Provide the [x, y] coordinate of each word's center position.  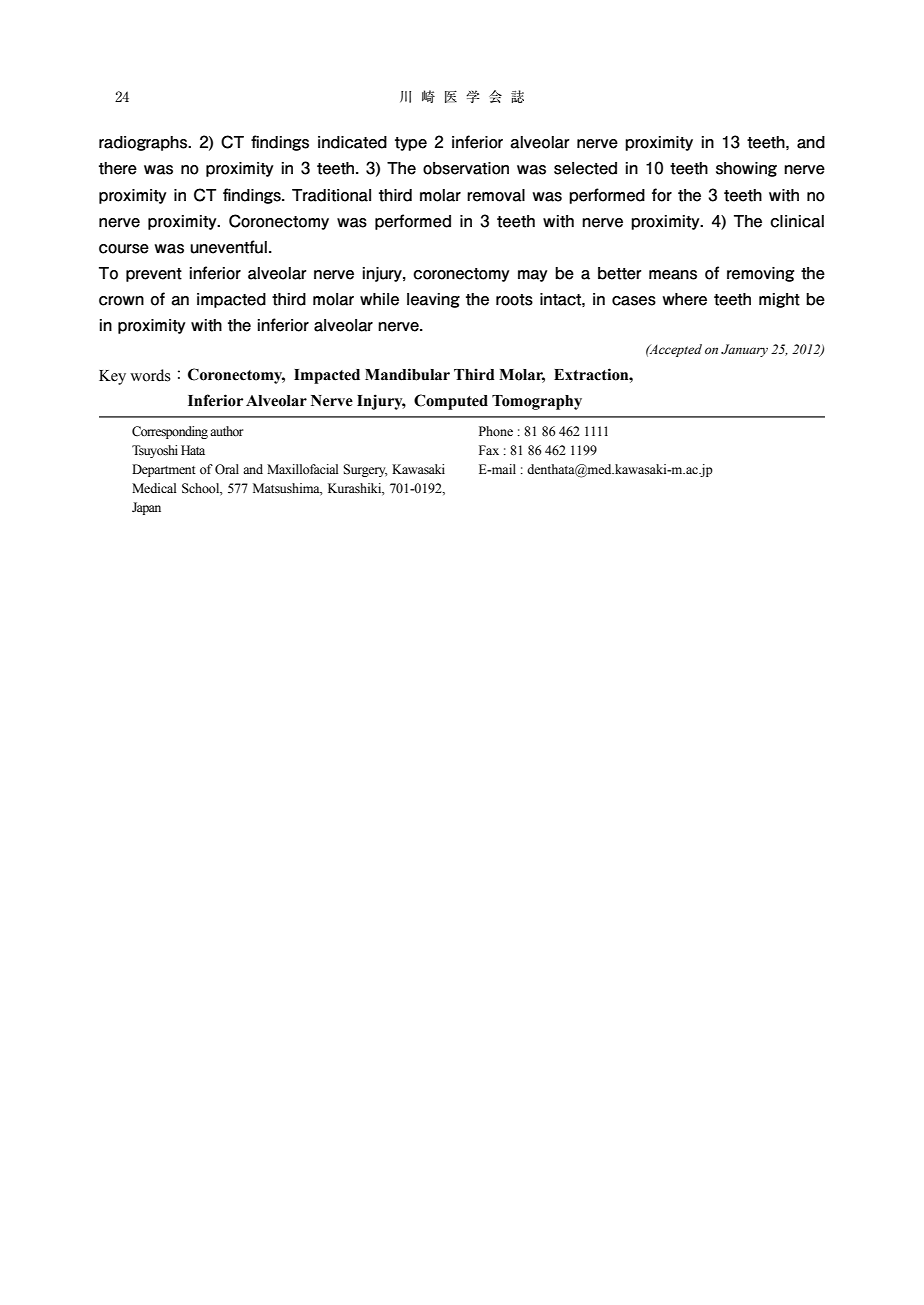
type [411, 144]
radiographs [144, 143]
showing [746, 169]
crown [121, 301]
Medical [154, 488]
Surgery [365, 470]
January [744, 350]
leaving [433, 300]
